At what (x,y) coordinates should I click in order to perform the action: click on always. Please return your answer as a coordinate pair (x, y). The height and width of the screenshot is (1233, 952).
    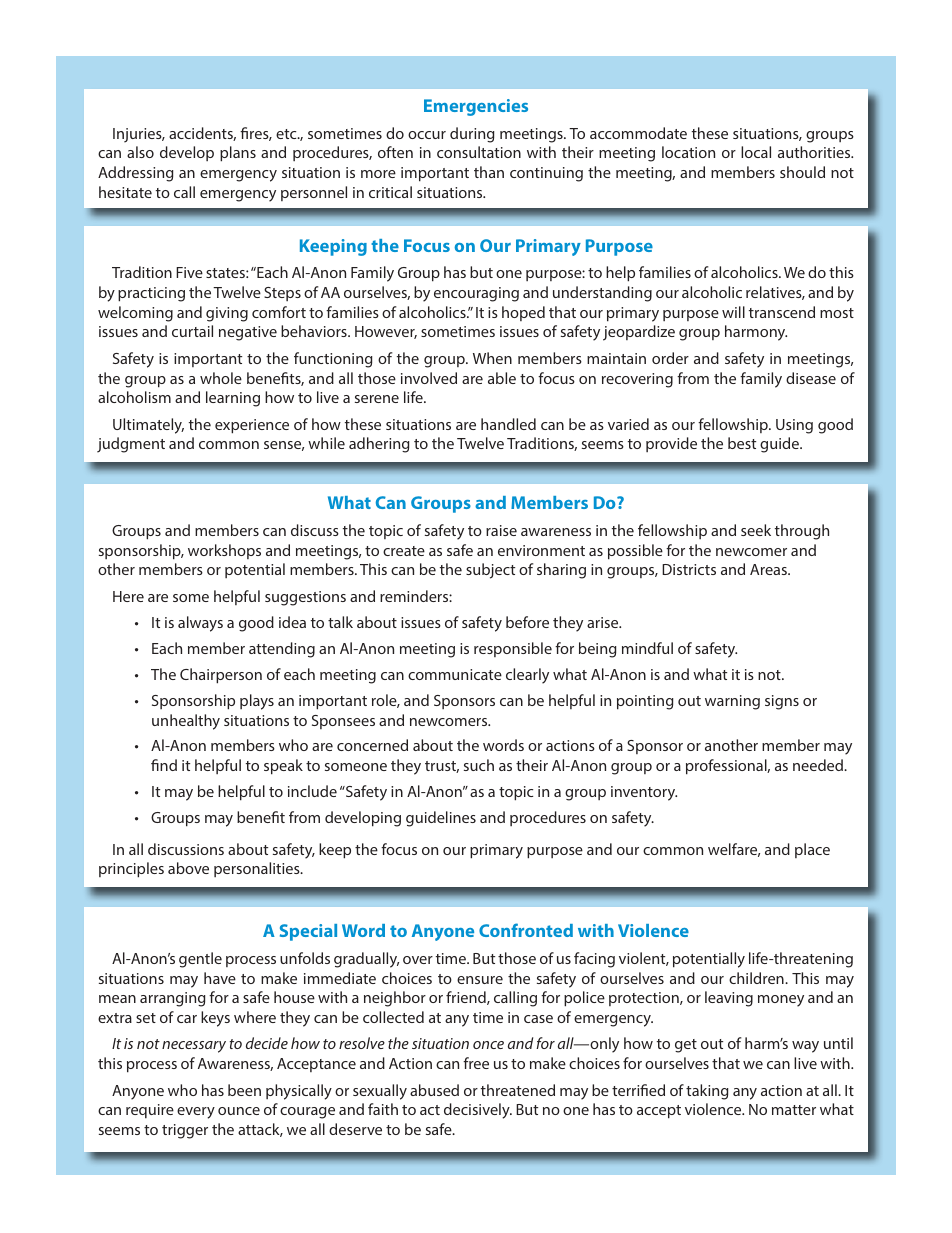
    Looking at the image, I should click on (200, 624).
